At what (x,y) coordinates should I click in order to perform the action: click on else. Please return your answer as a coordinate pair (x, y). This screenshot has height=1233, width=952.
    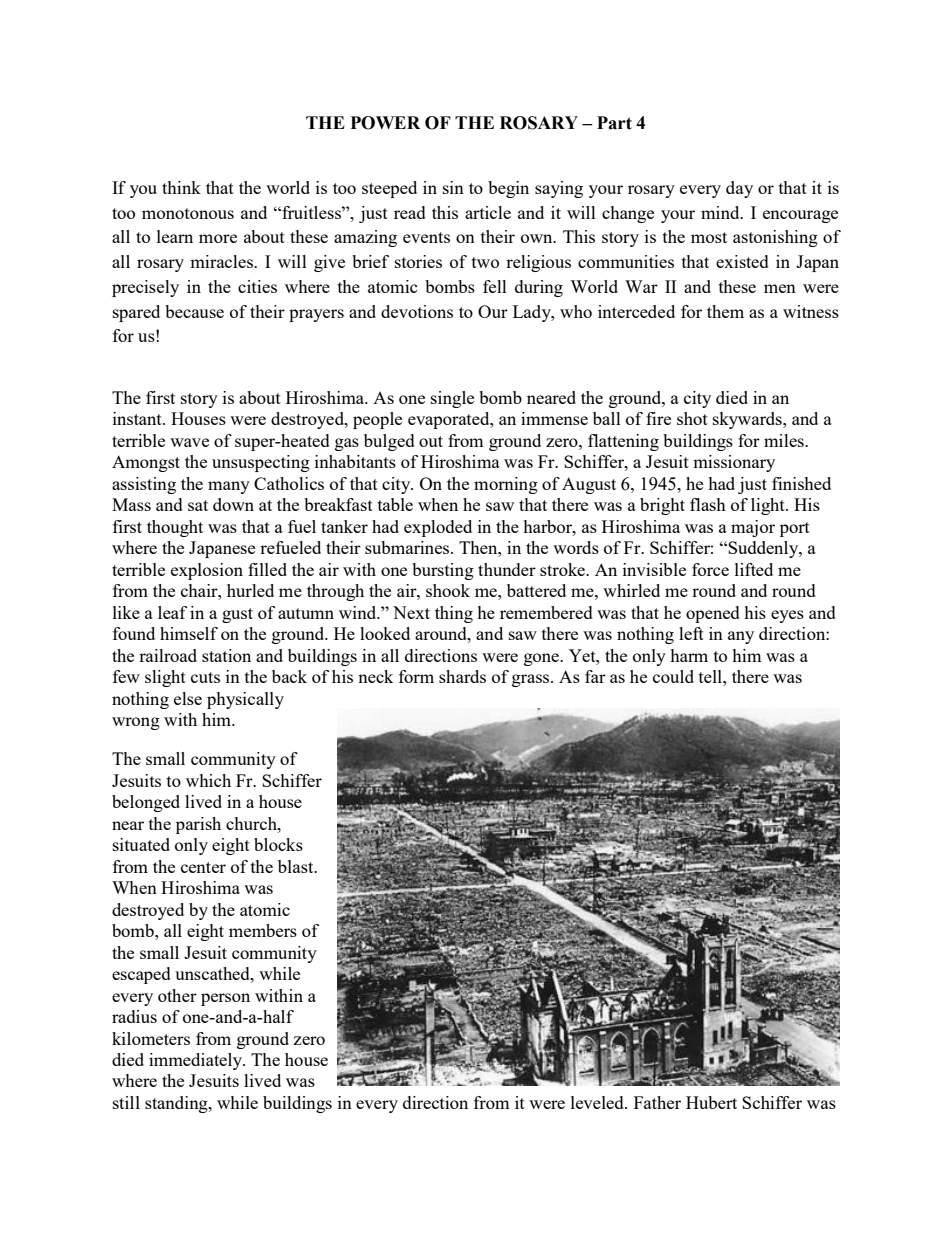
    Looking at the image, I should click on (188, 698).
